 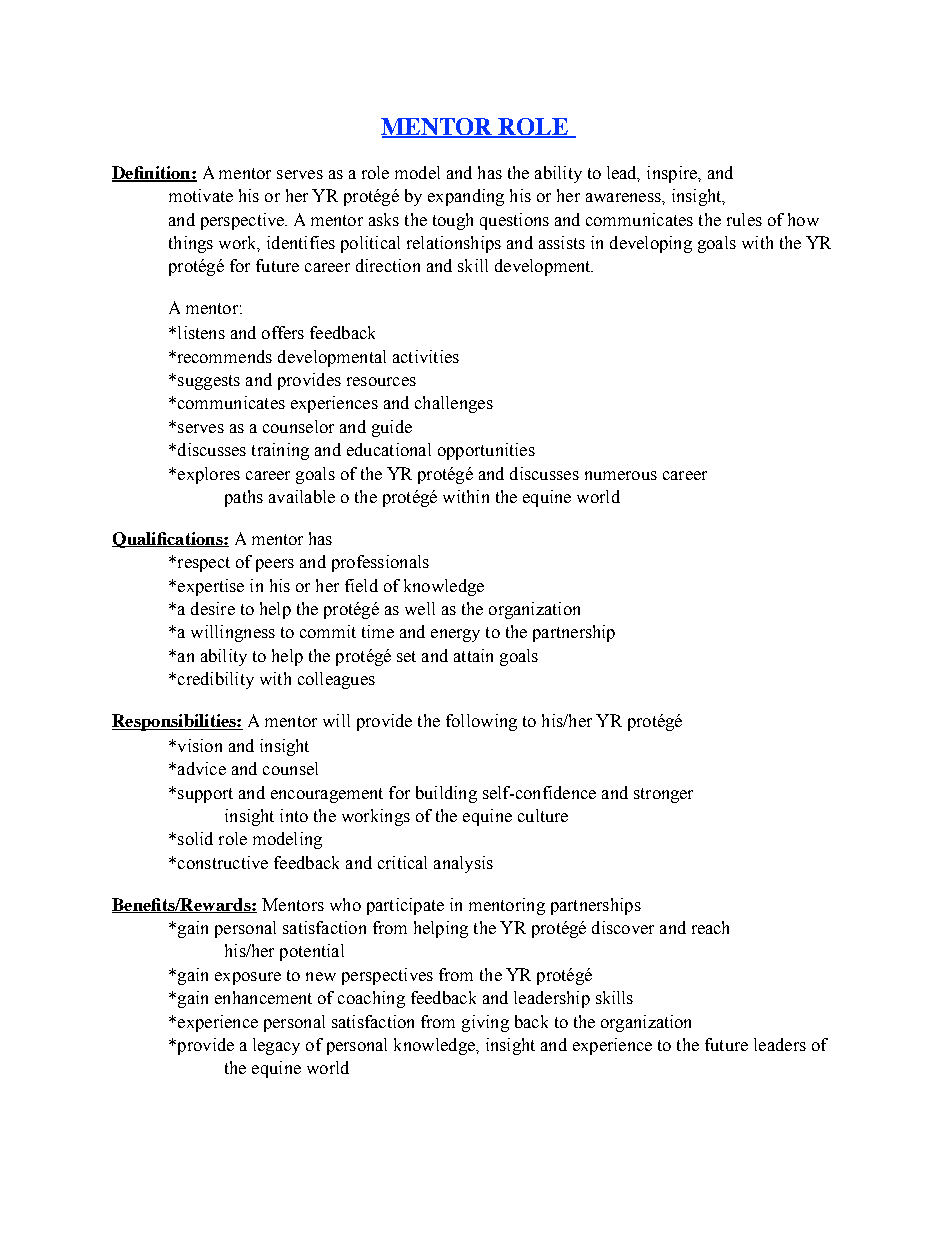 I want to click on rules, so click(x=744, y=219).
